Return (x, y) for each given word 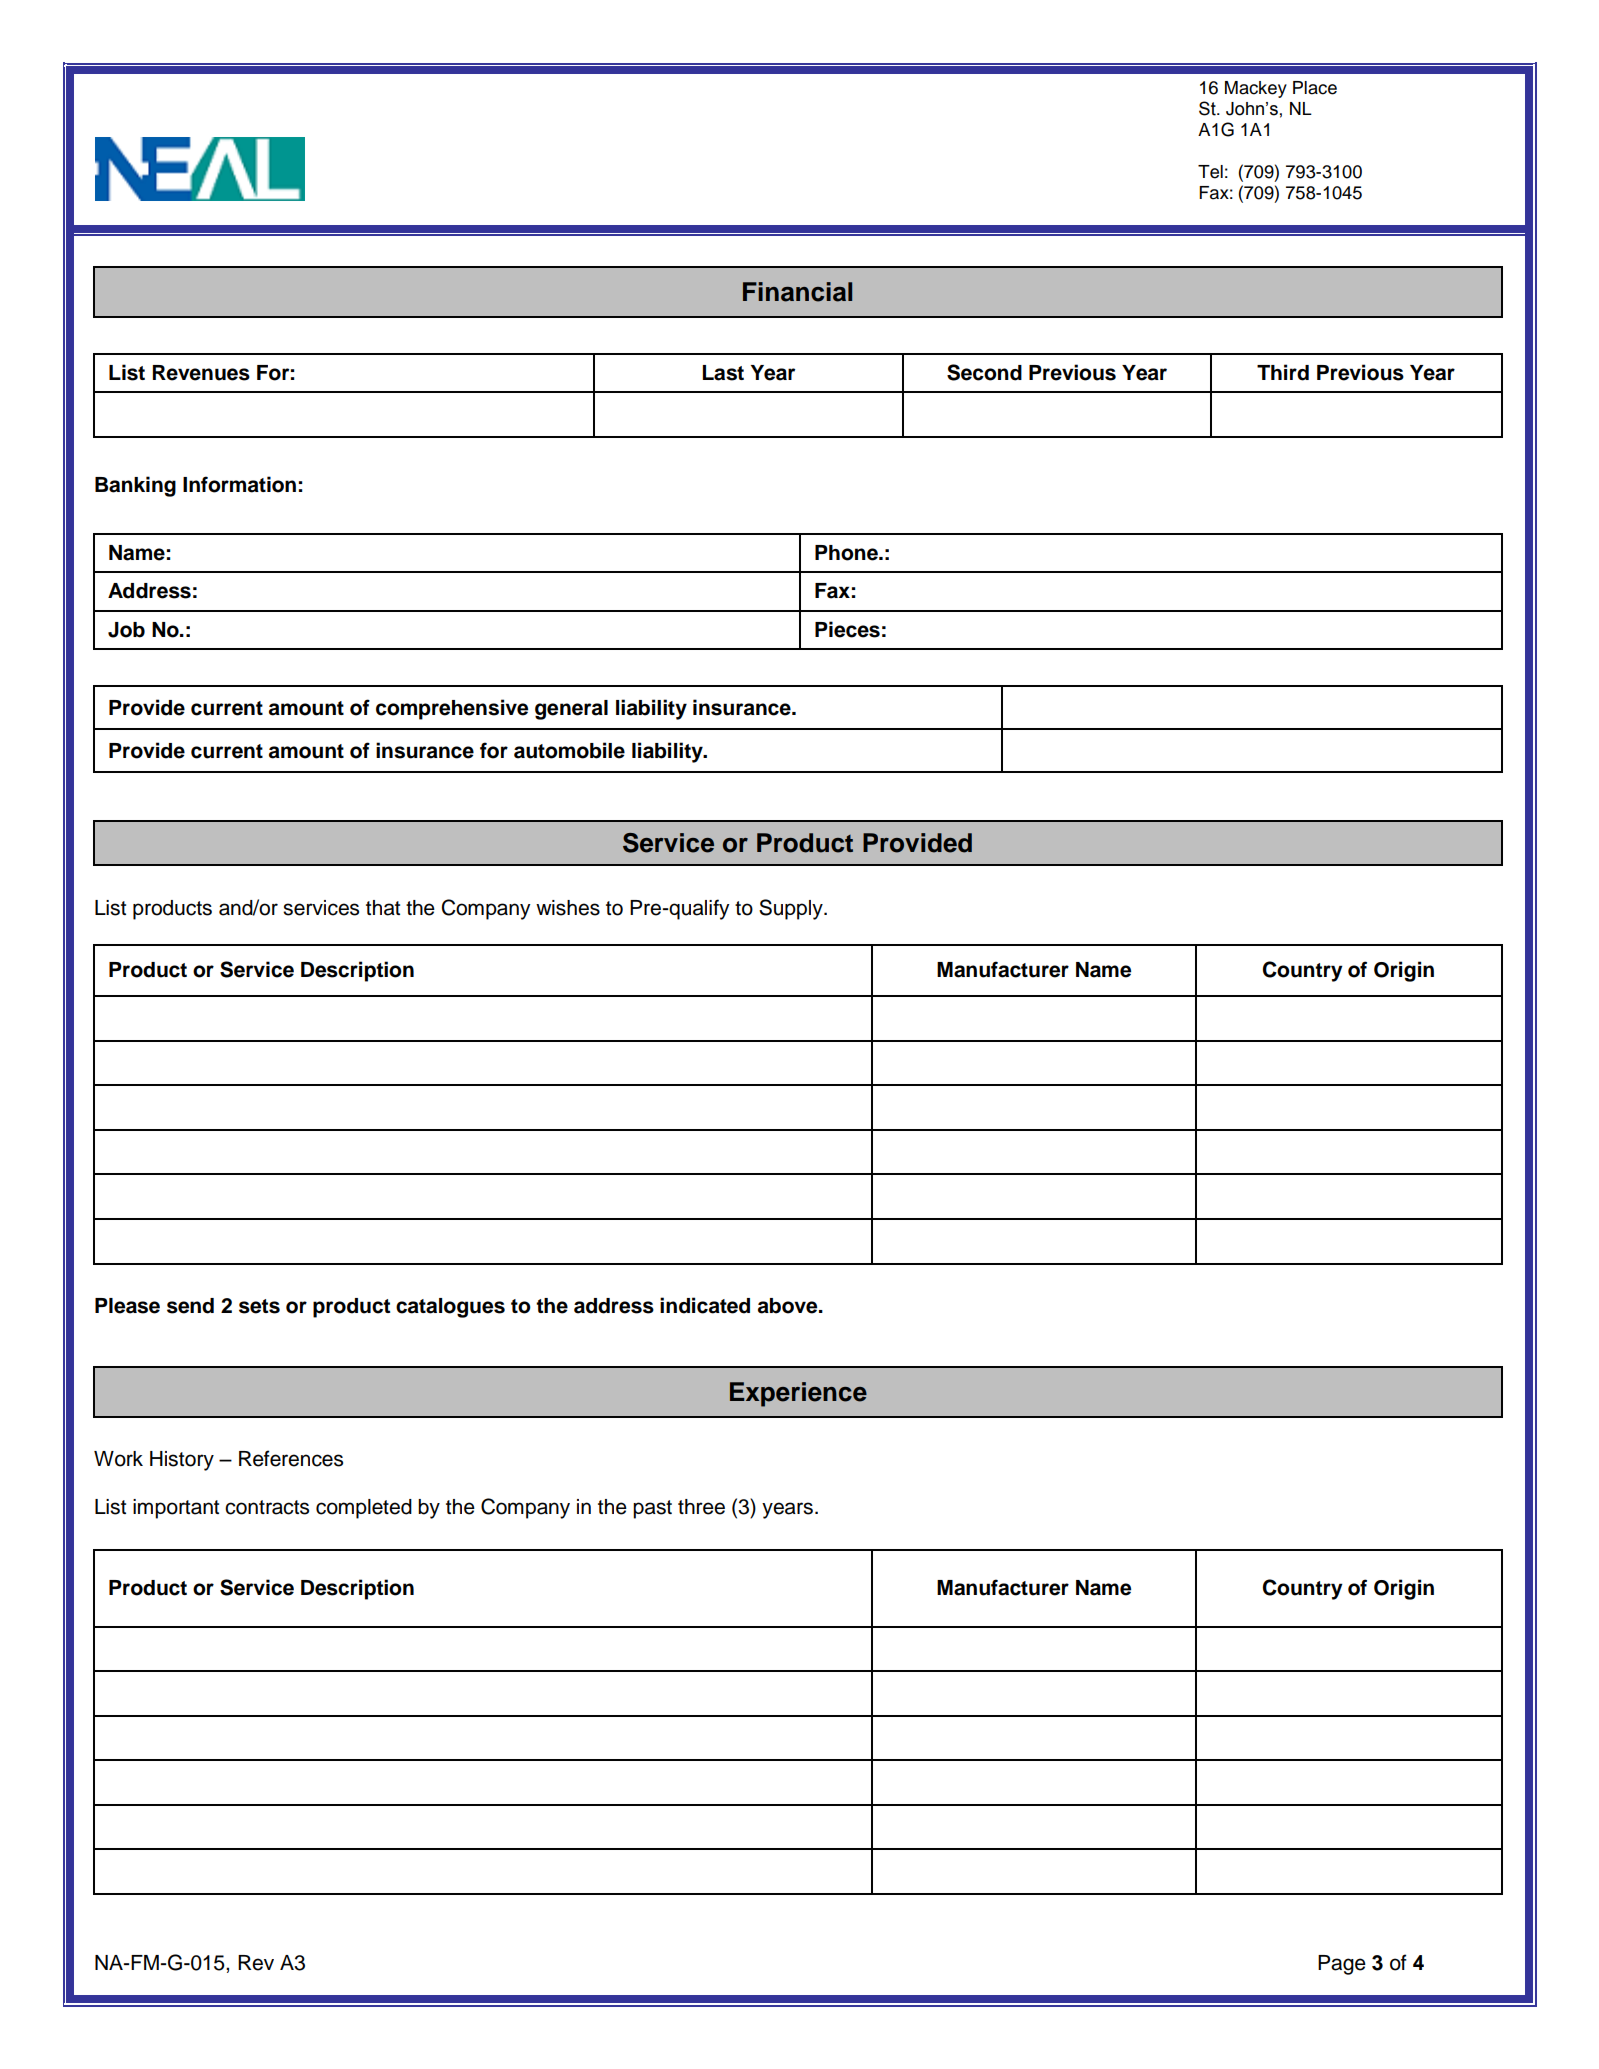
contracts (267, 1507)
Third (1283, 372)
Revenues (201, 373)
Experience (798, 1394)
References (291, 1458)
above (789, 1306)
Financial (797, 292)
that (383, 908)
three (701, 1507)
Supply (792, 909)
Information (239, 484)
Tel (1210, 172)
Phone (847, 553)
